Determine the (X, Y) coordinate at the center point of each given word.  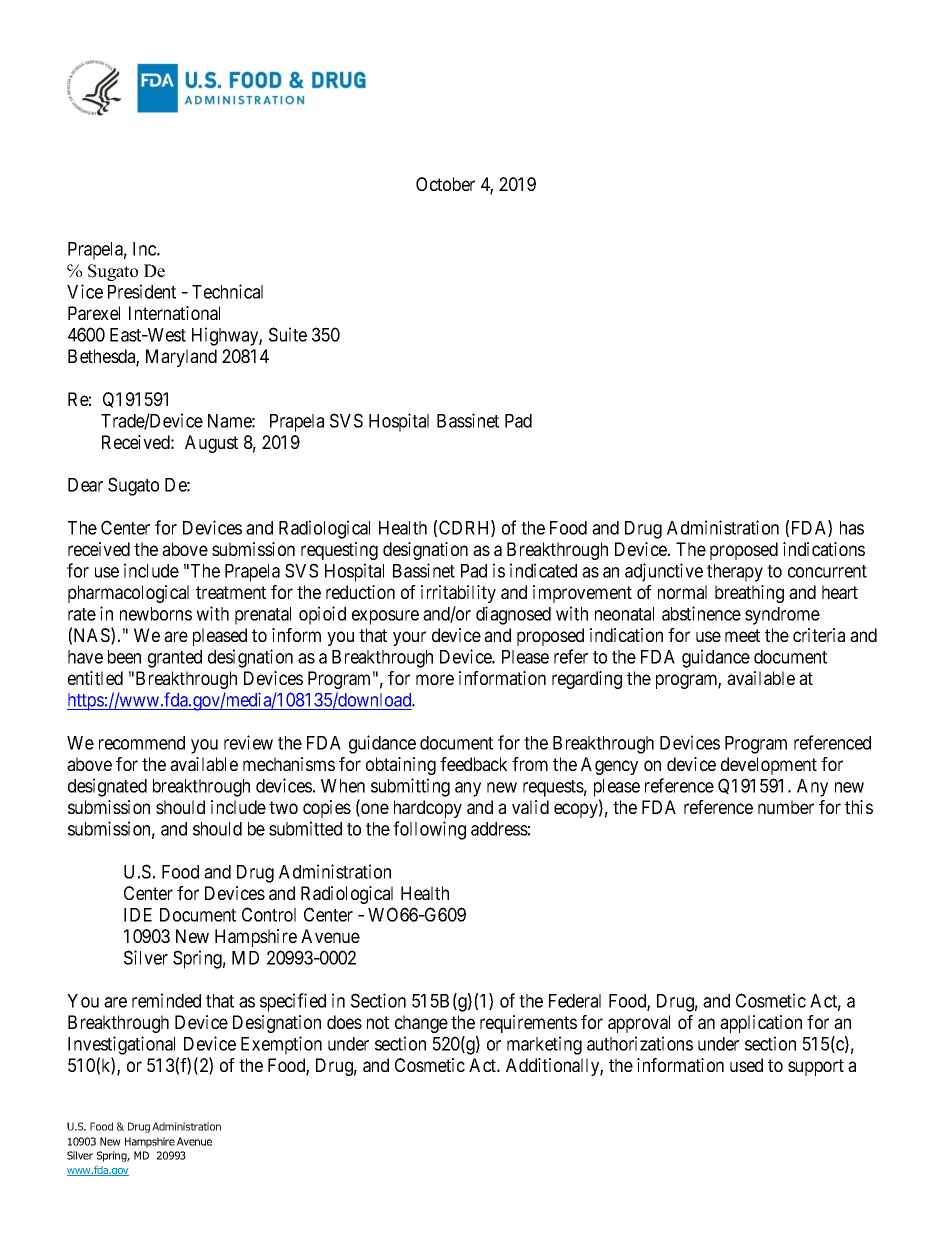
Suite (288, 334)
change (421, 1024)
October (445, 184)
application (761, 1024)
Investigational (121, 1045)
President (142, 291)
